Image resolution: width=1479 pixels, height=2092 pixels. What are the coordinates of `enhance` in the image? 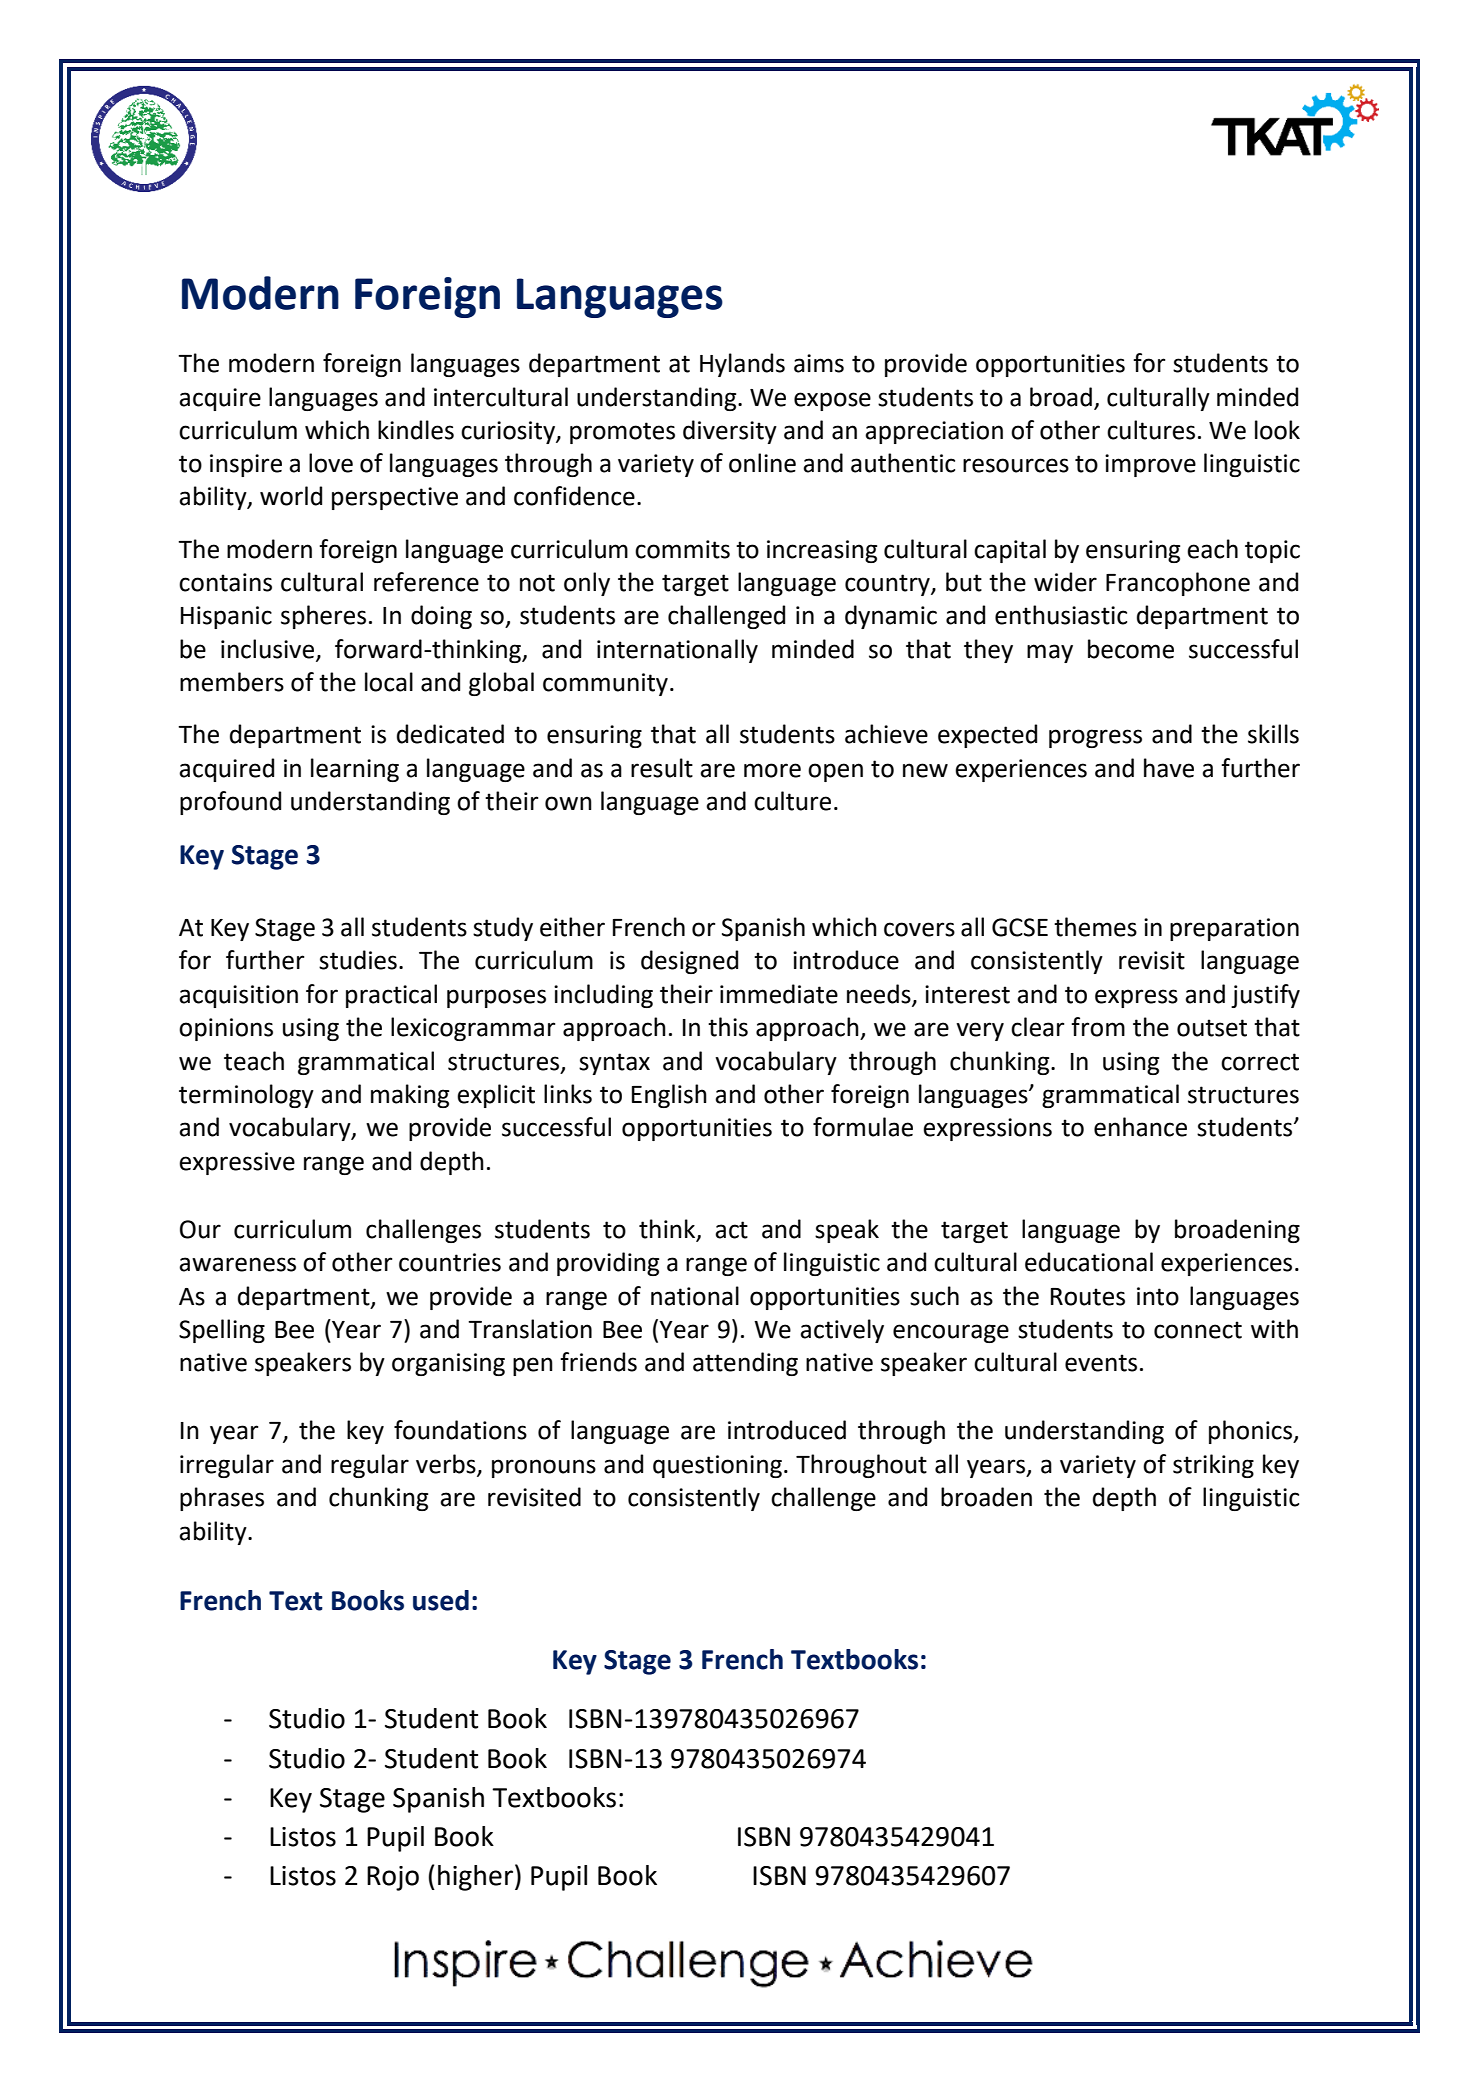 It's located at (1140, 1127).
